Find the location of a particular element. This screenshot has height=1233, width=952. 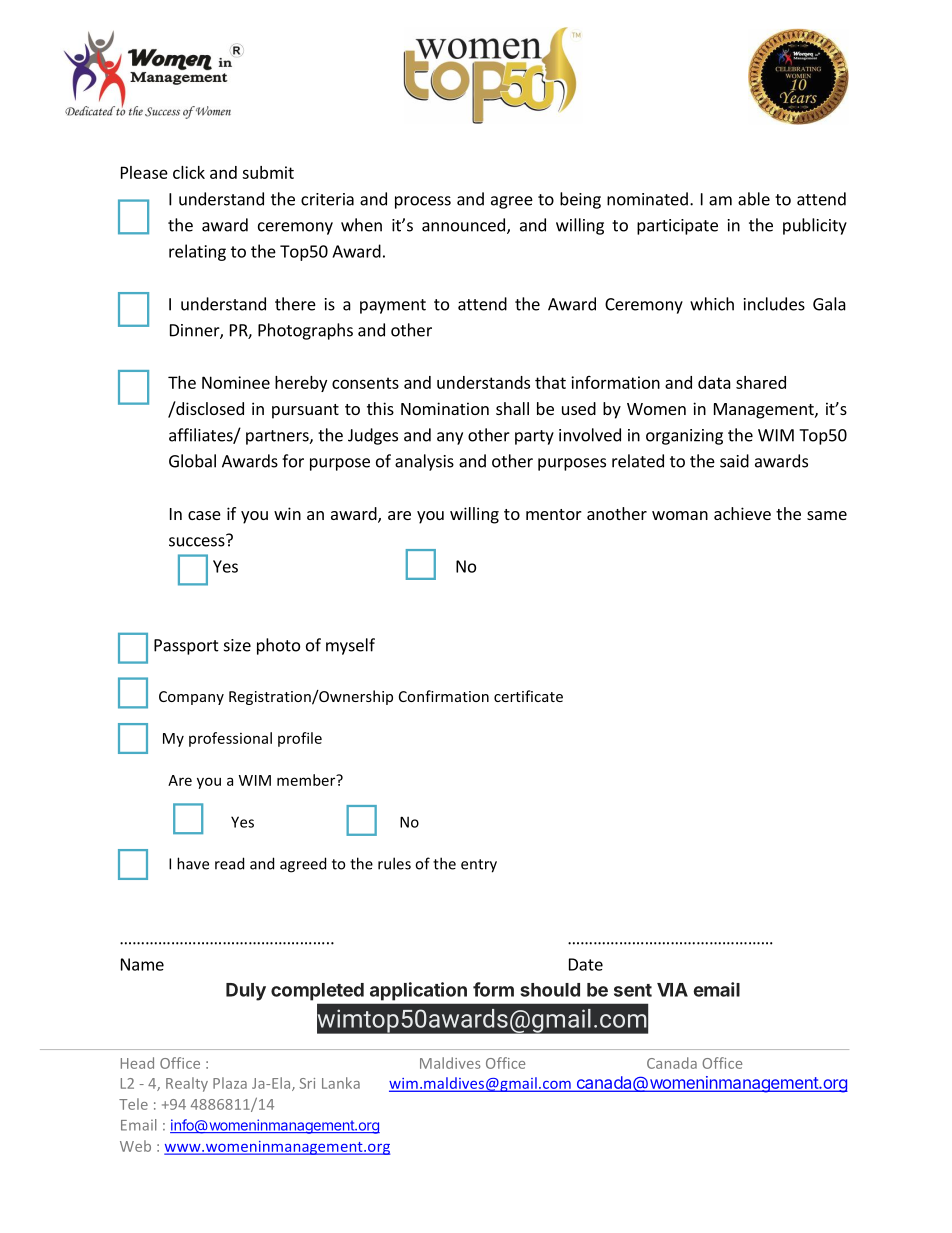

announced is located at coordinates (463, 225).
